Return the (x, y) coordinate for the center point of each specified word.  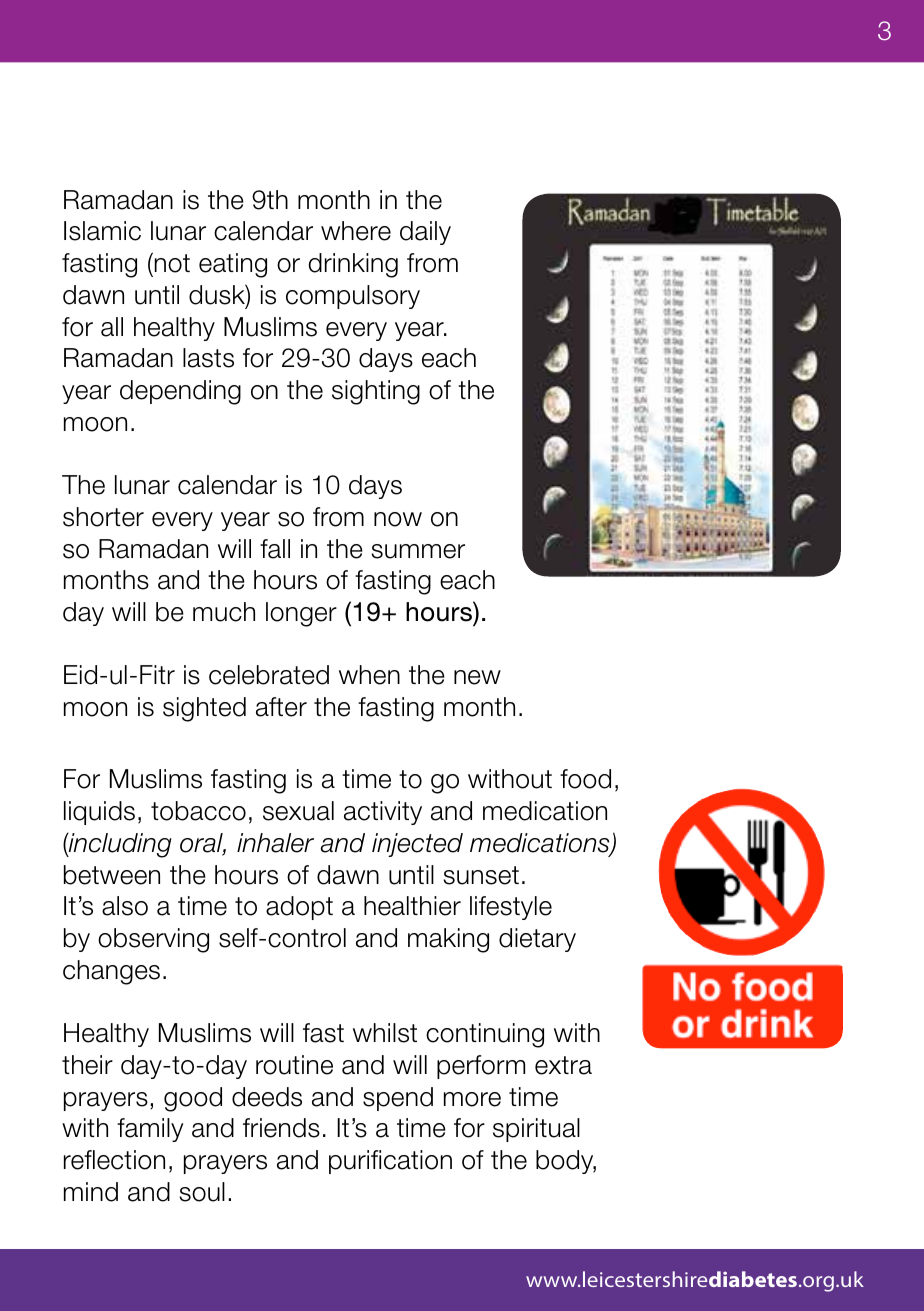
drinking (353, 265)
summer (418, 551)
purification (390, 1162)
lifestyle (511, 908)
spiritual (536, 1130)
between (112, 875)
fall (275, 549)
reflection (114, 1160)
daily (425, 233)
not (171, 264)
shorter (103, 517)
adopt (299, 908)
